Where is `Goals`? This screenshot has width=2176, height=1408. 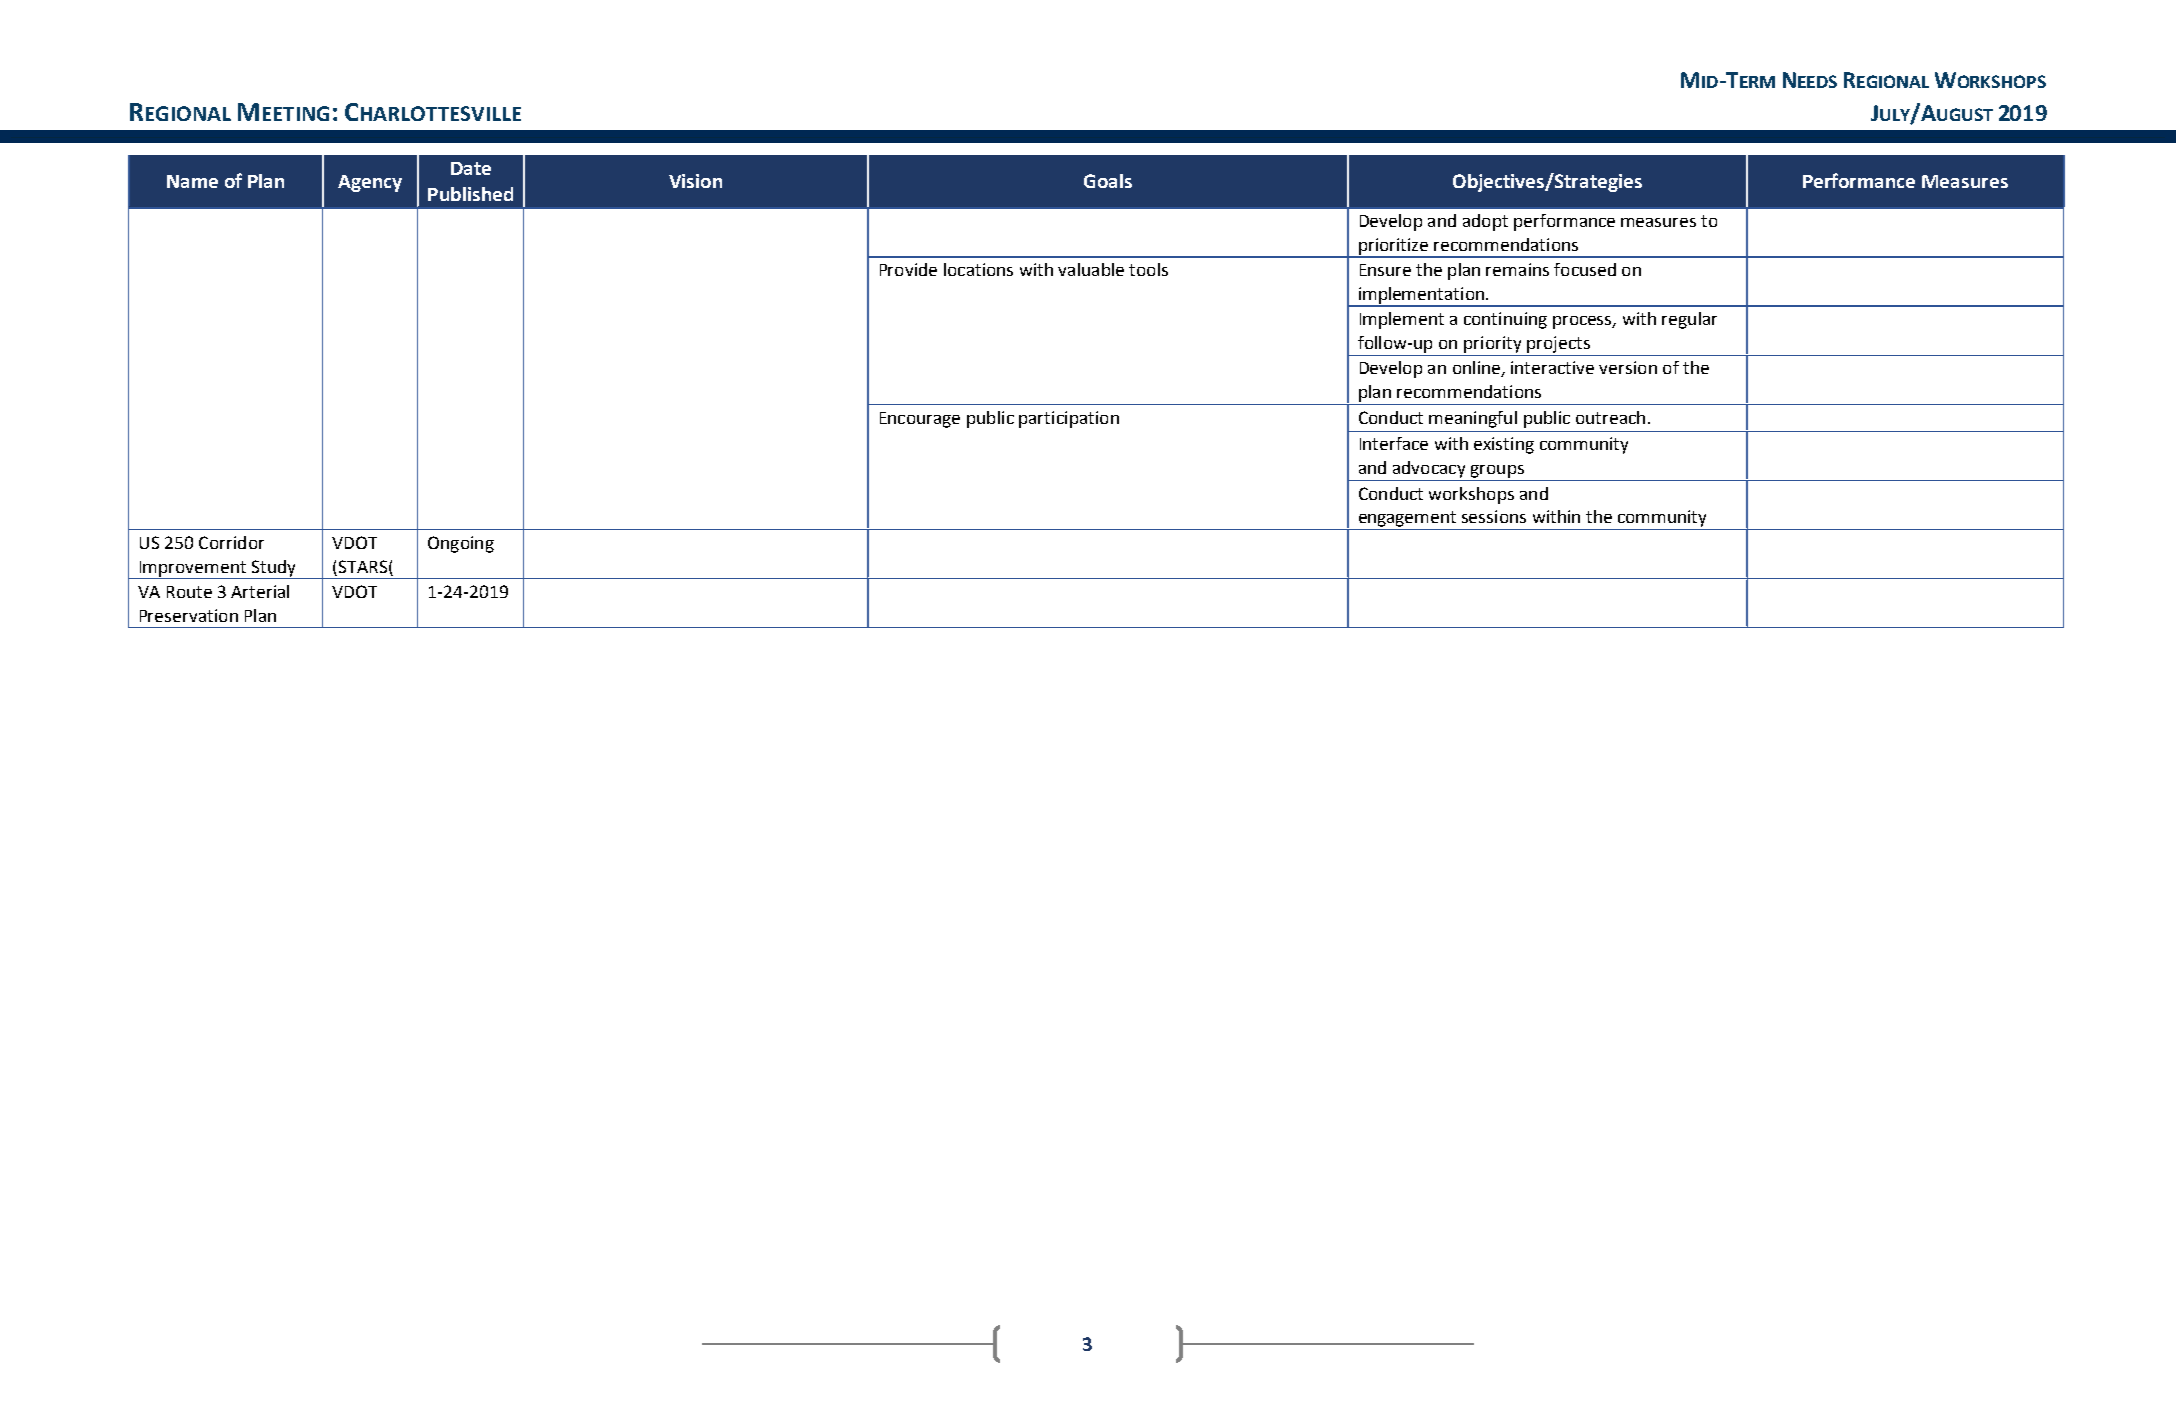 Goals is located at coordinates (1108, 181).
